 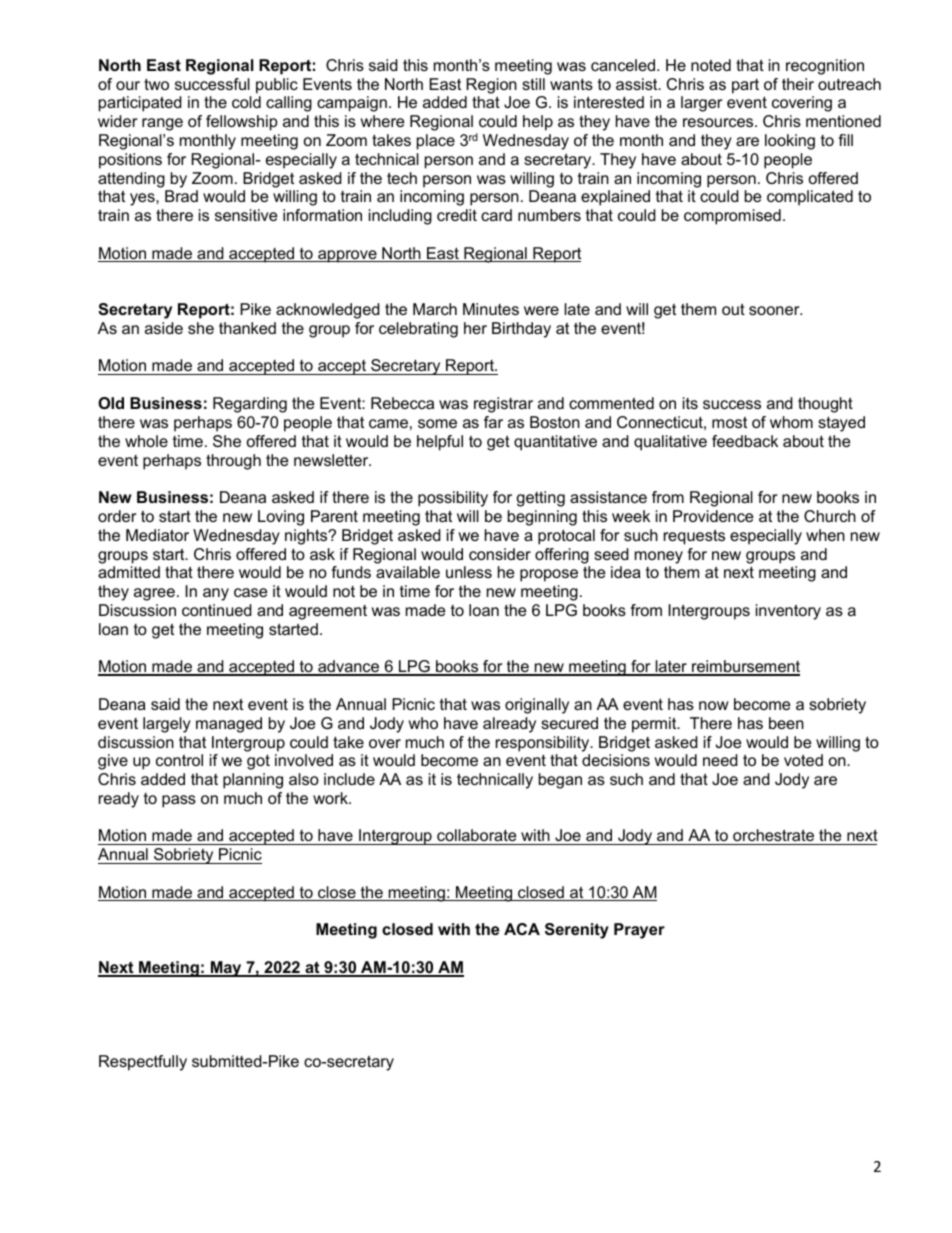 I want to click on originally, so click(x=537, y=706).
